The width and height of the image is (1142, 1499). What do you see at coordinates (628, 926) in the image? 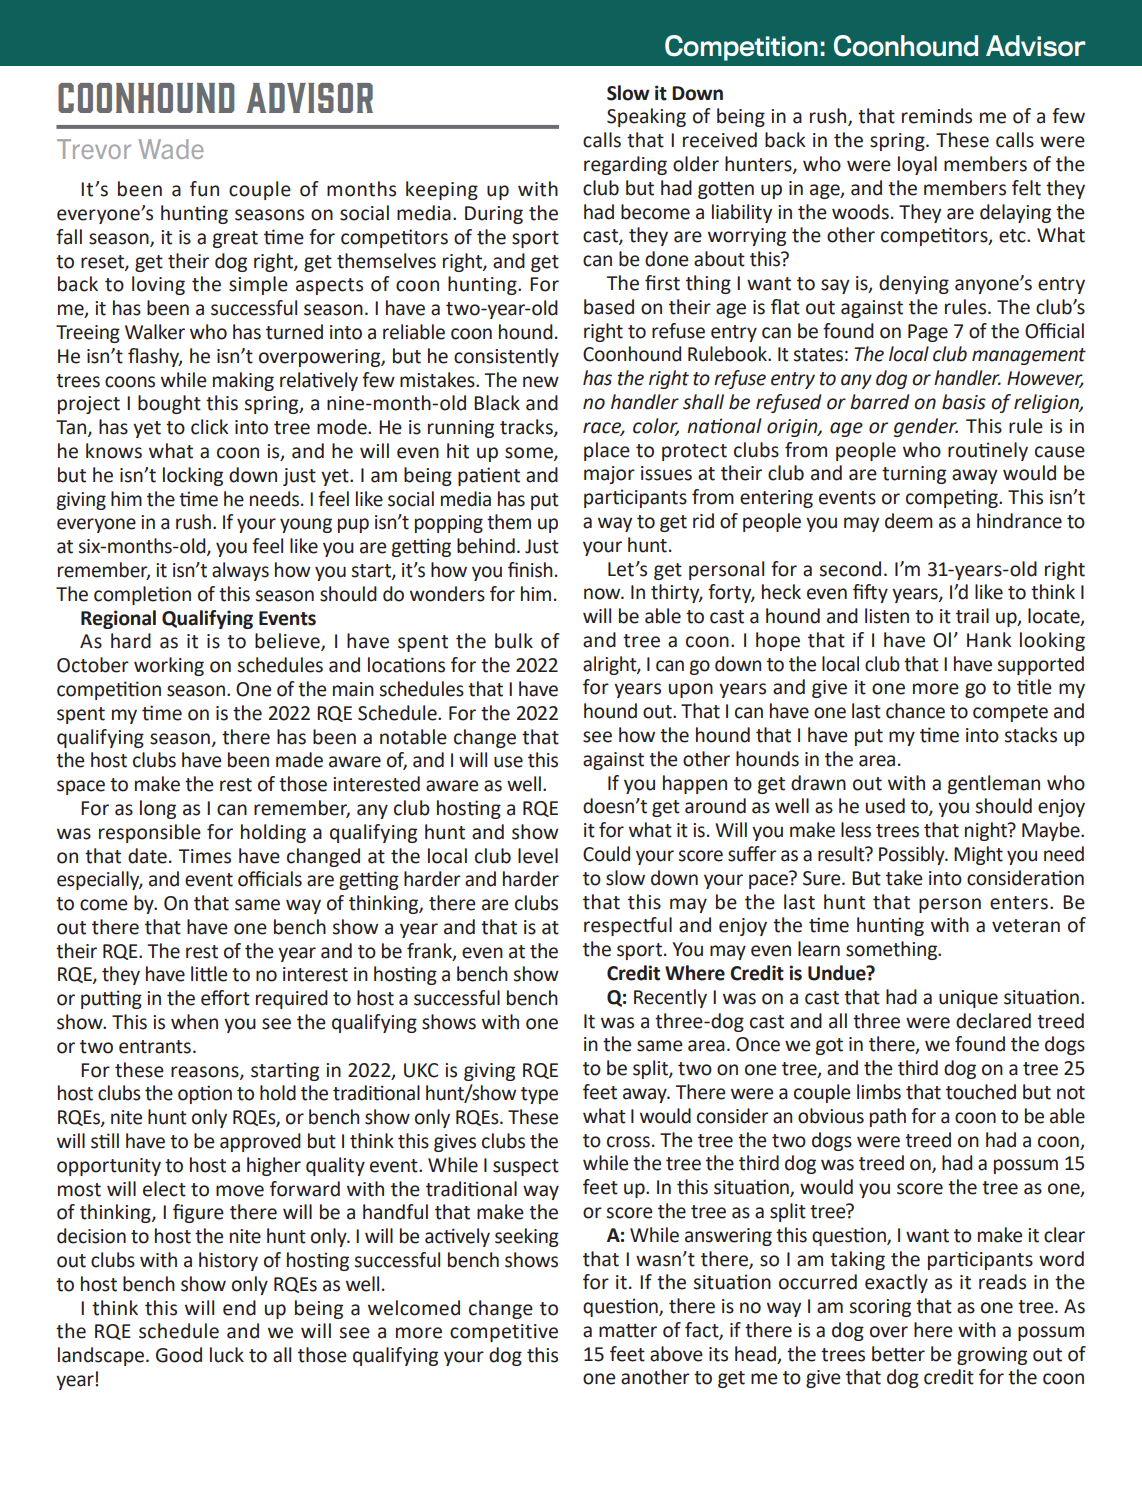
I see `respectful` at bounding box center [628, 926].
